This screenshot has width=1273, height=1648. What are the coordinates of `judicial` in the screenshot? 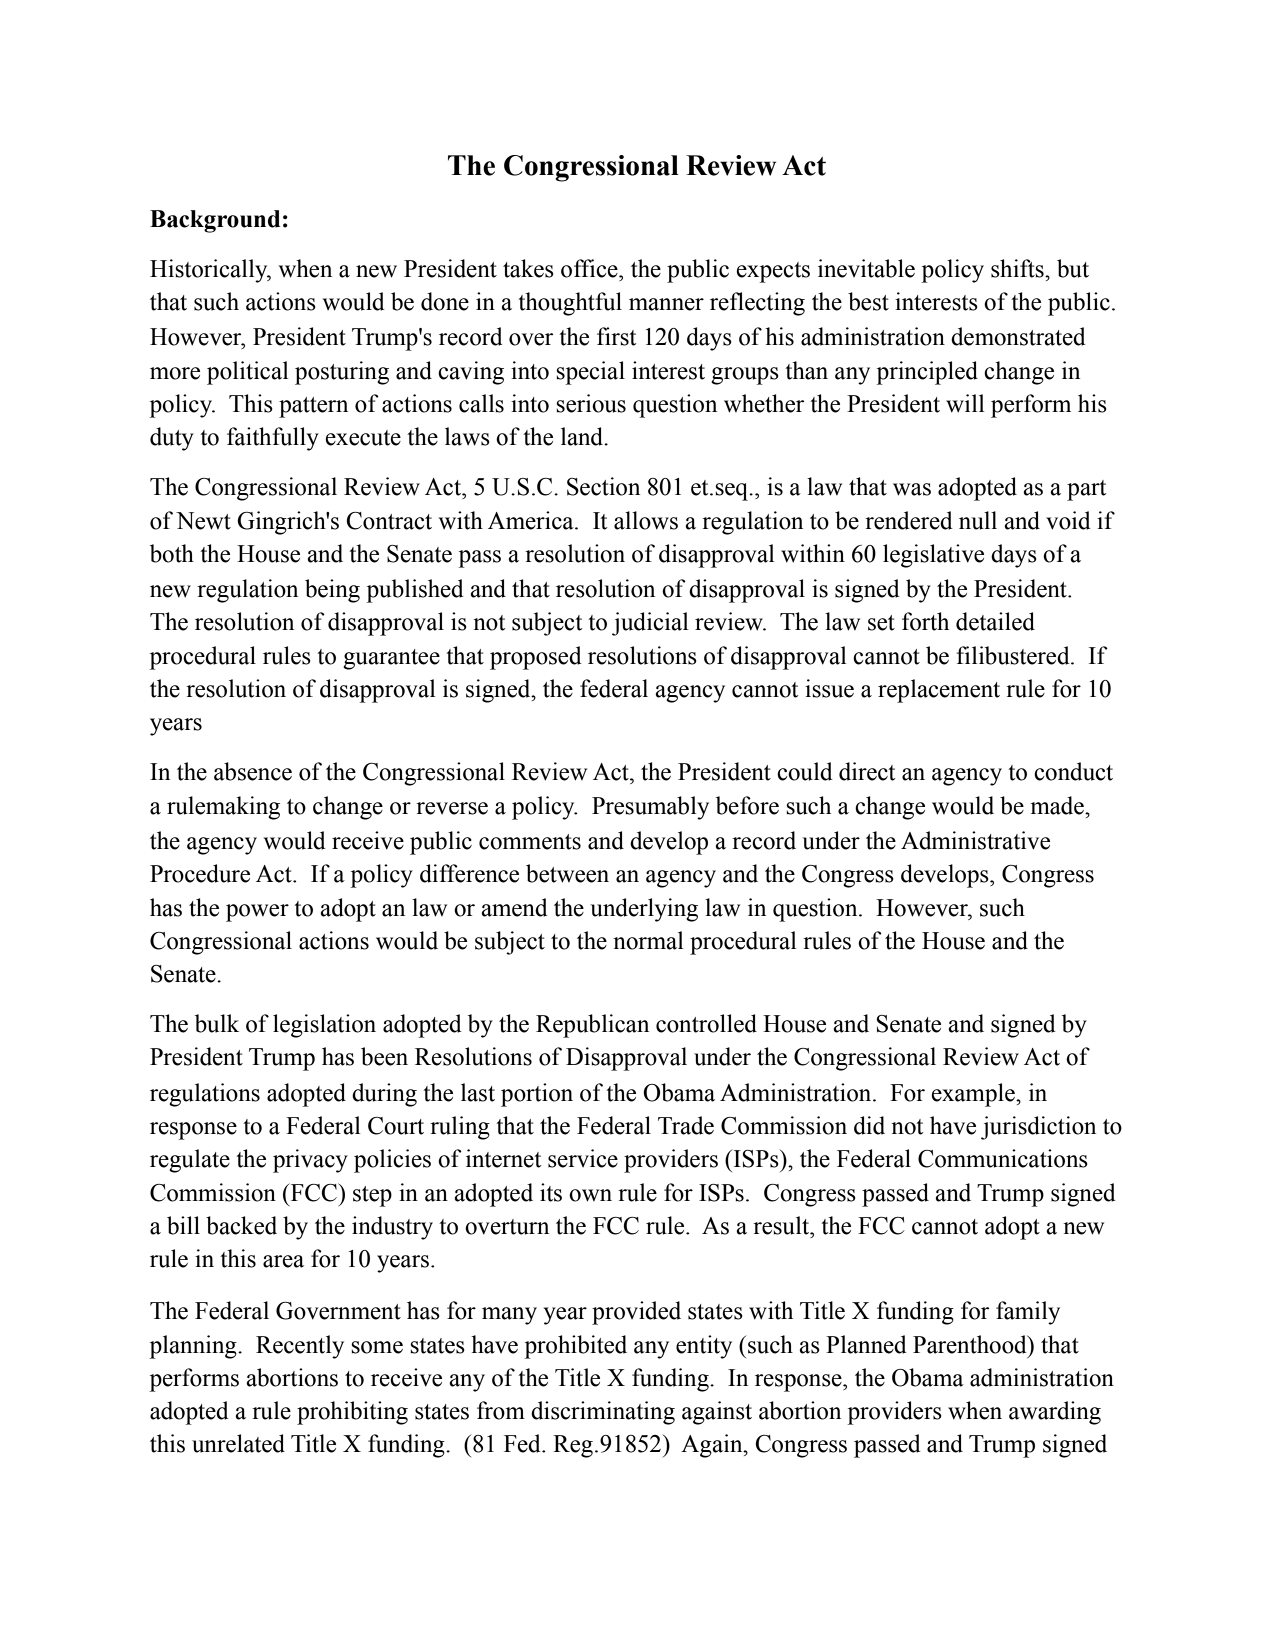 It's located at (650, 624).
